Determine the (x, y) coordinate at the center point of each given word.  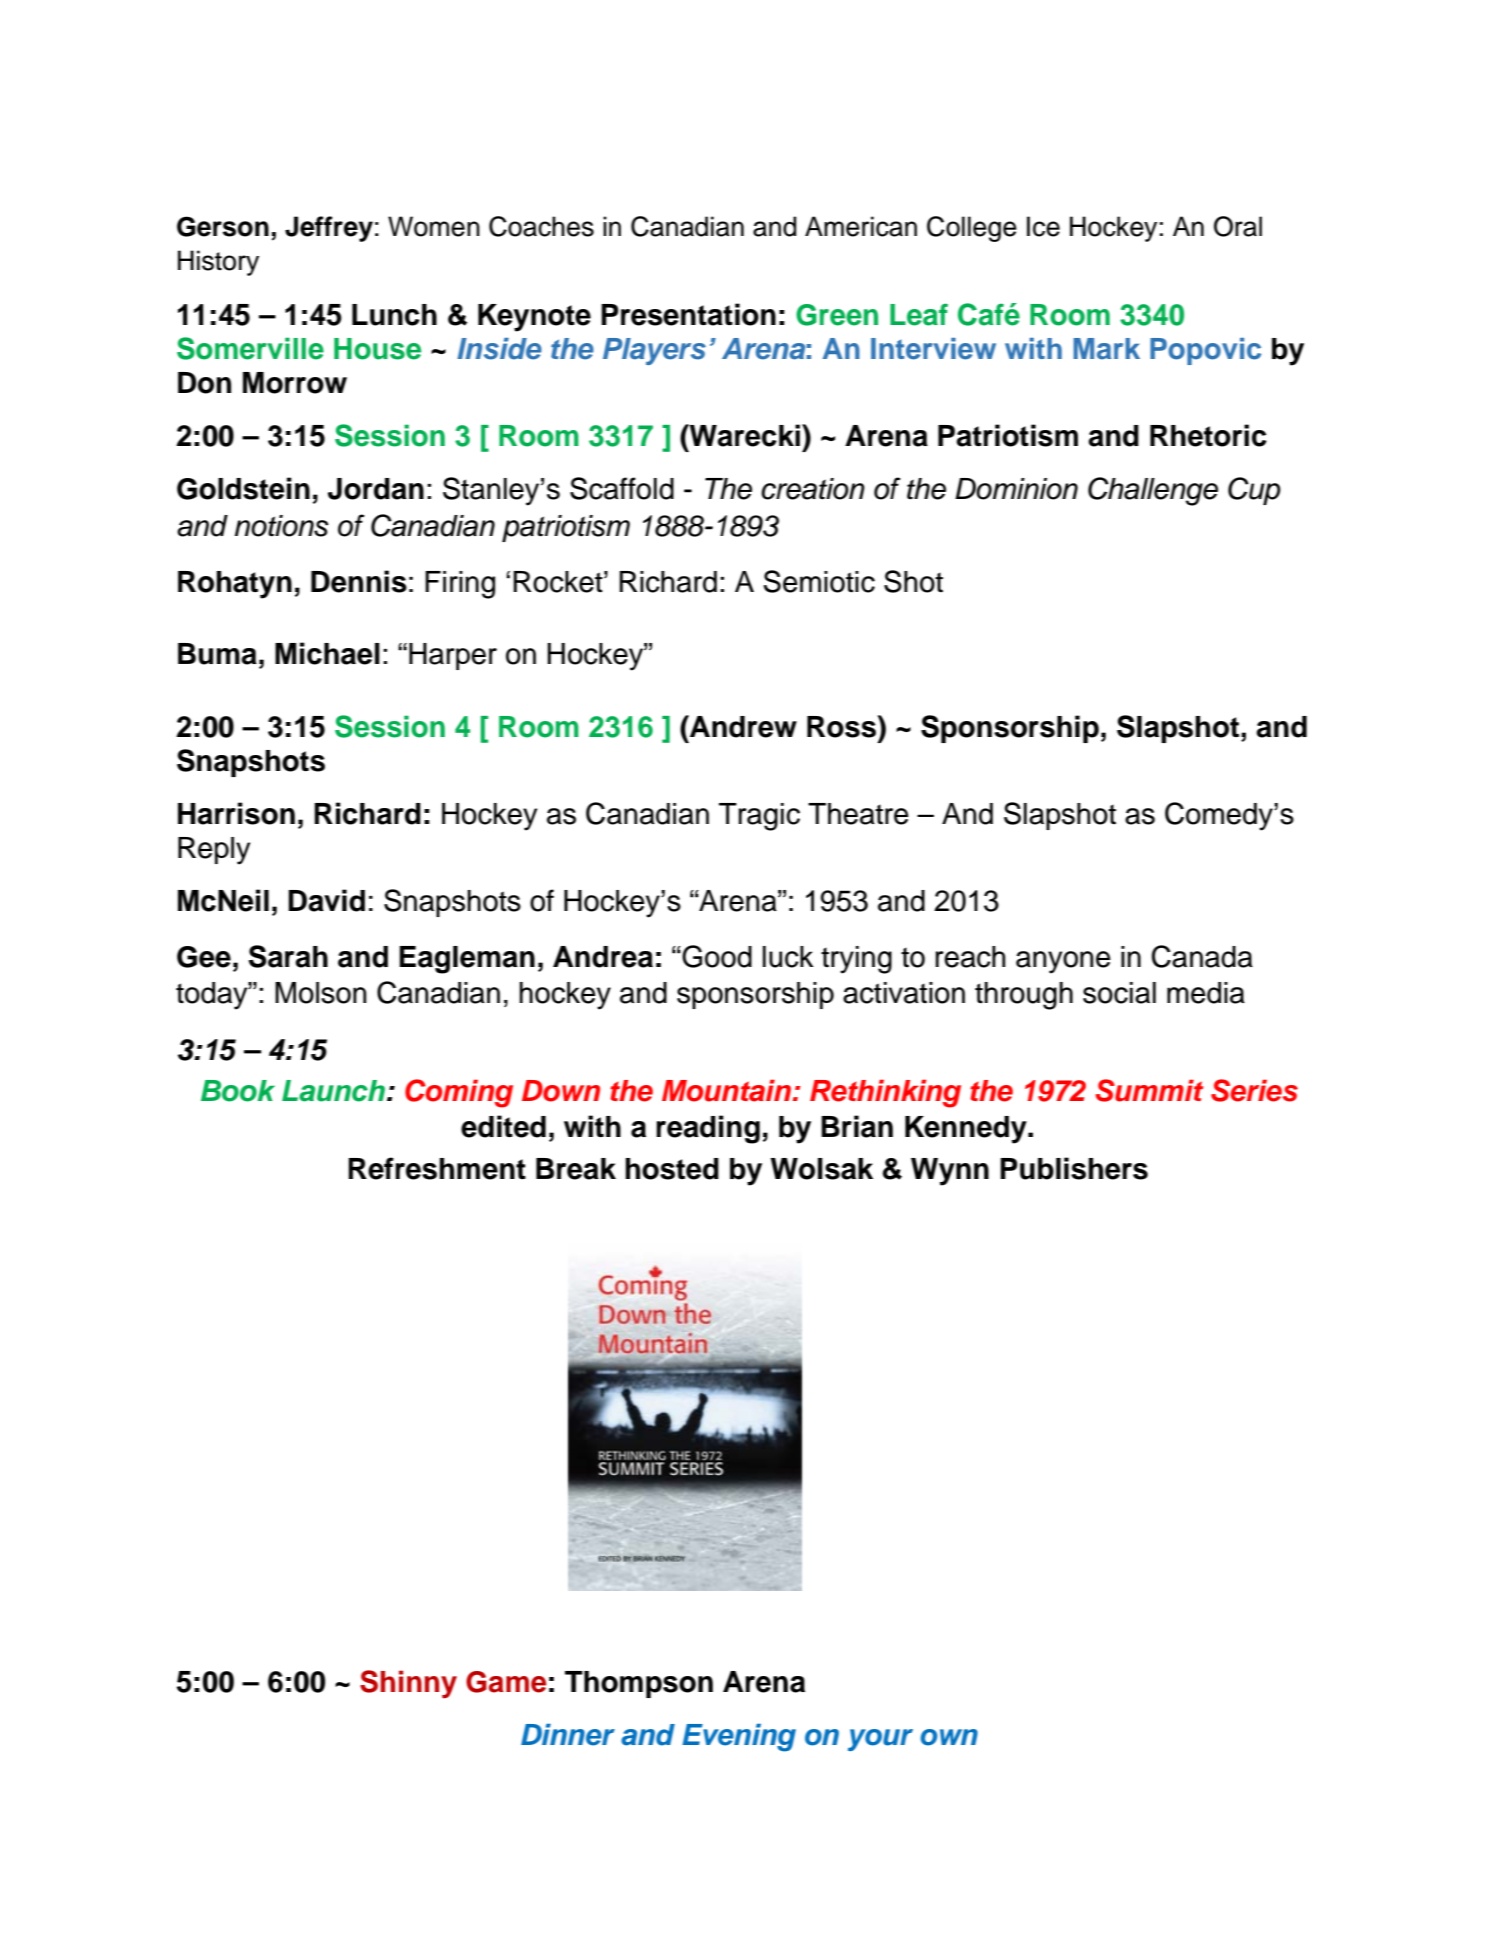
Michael (327, 653)
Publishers (1074, 1168)
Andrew (742, 726)
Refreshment (437, 1168)
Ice (1043, 226)
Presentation (688, 314)
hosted (672, 1169)
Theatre (858, 814)
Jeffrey (329, 229)
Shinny (408, 1684)
